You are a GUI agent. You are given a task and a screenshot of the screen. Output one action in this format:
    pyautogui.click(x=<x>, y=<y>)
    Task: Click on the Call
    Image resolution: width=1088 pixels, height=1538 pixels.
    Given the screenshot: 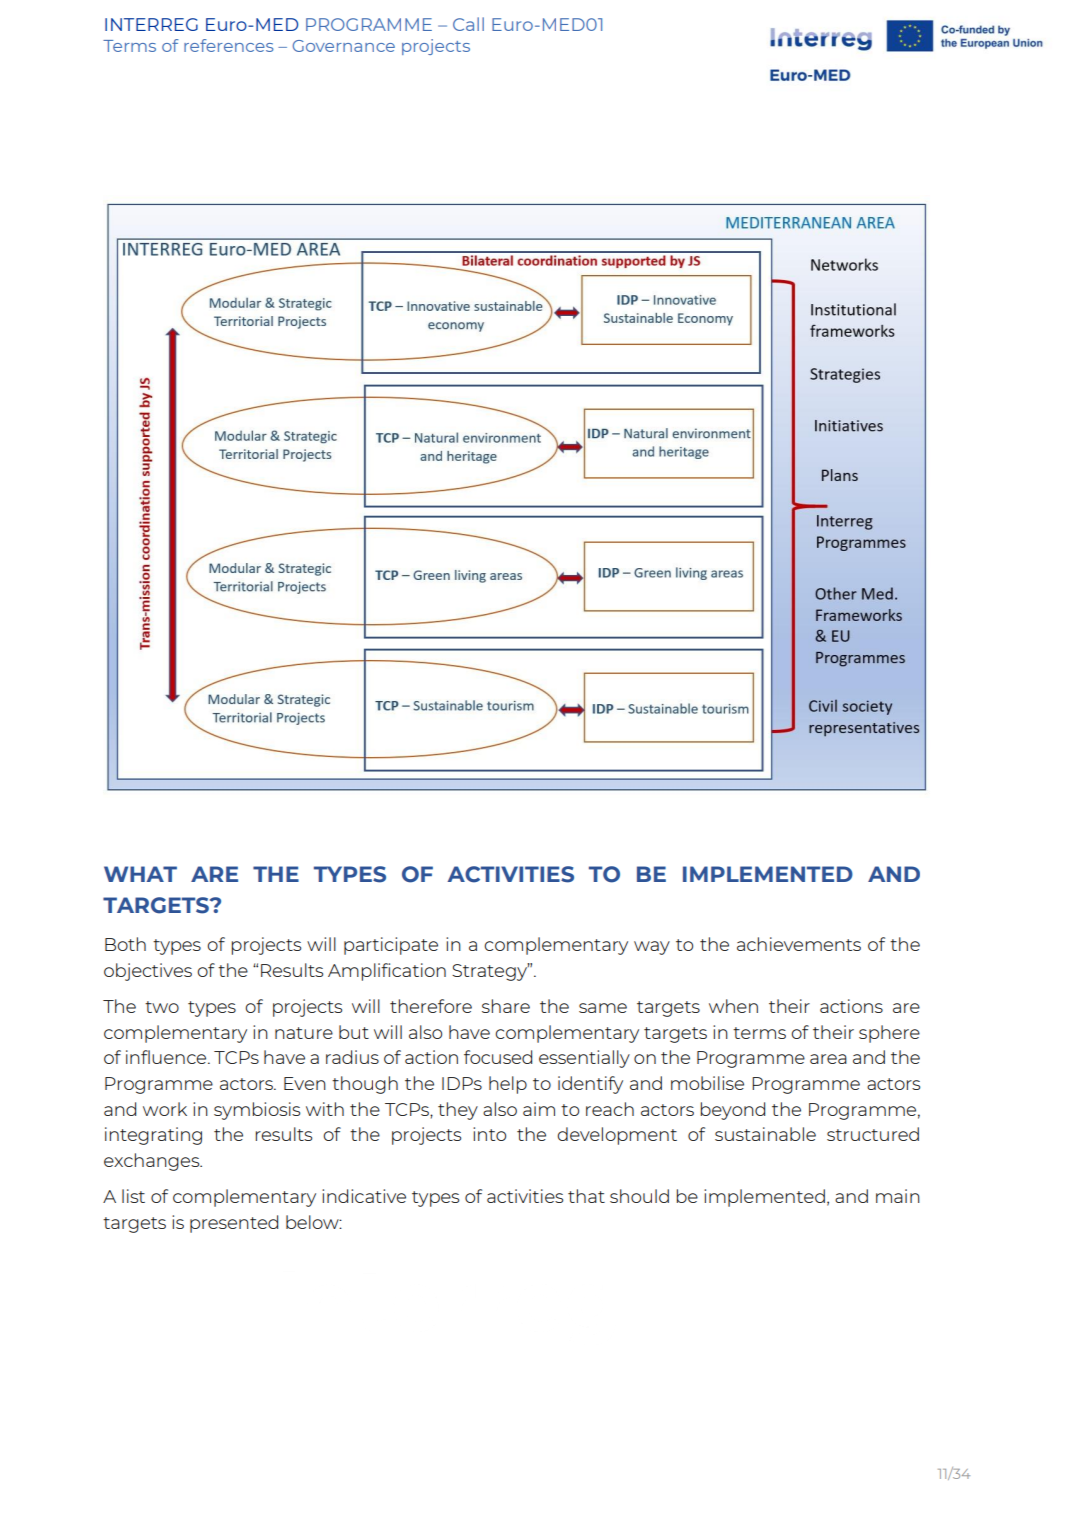 What is the action you would take?
    pyautogui.click(x=468, y=24)
